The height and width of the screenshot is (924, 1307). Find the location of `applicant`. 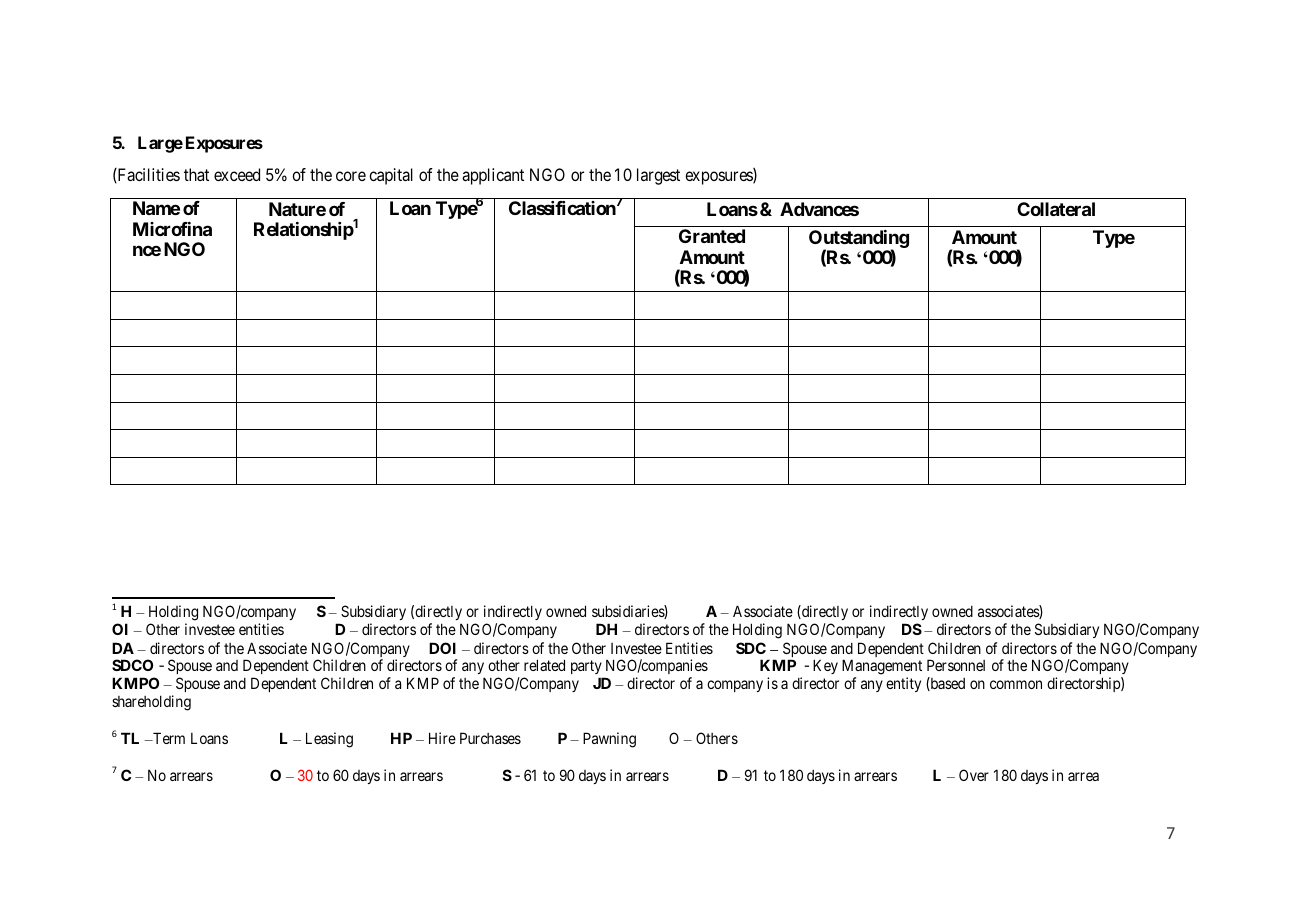

applicant is located at coordinates (493, 176).
